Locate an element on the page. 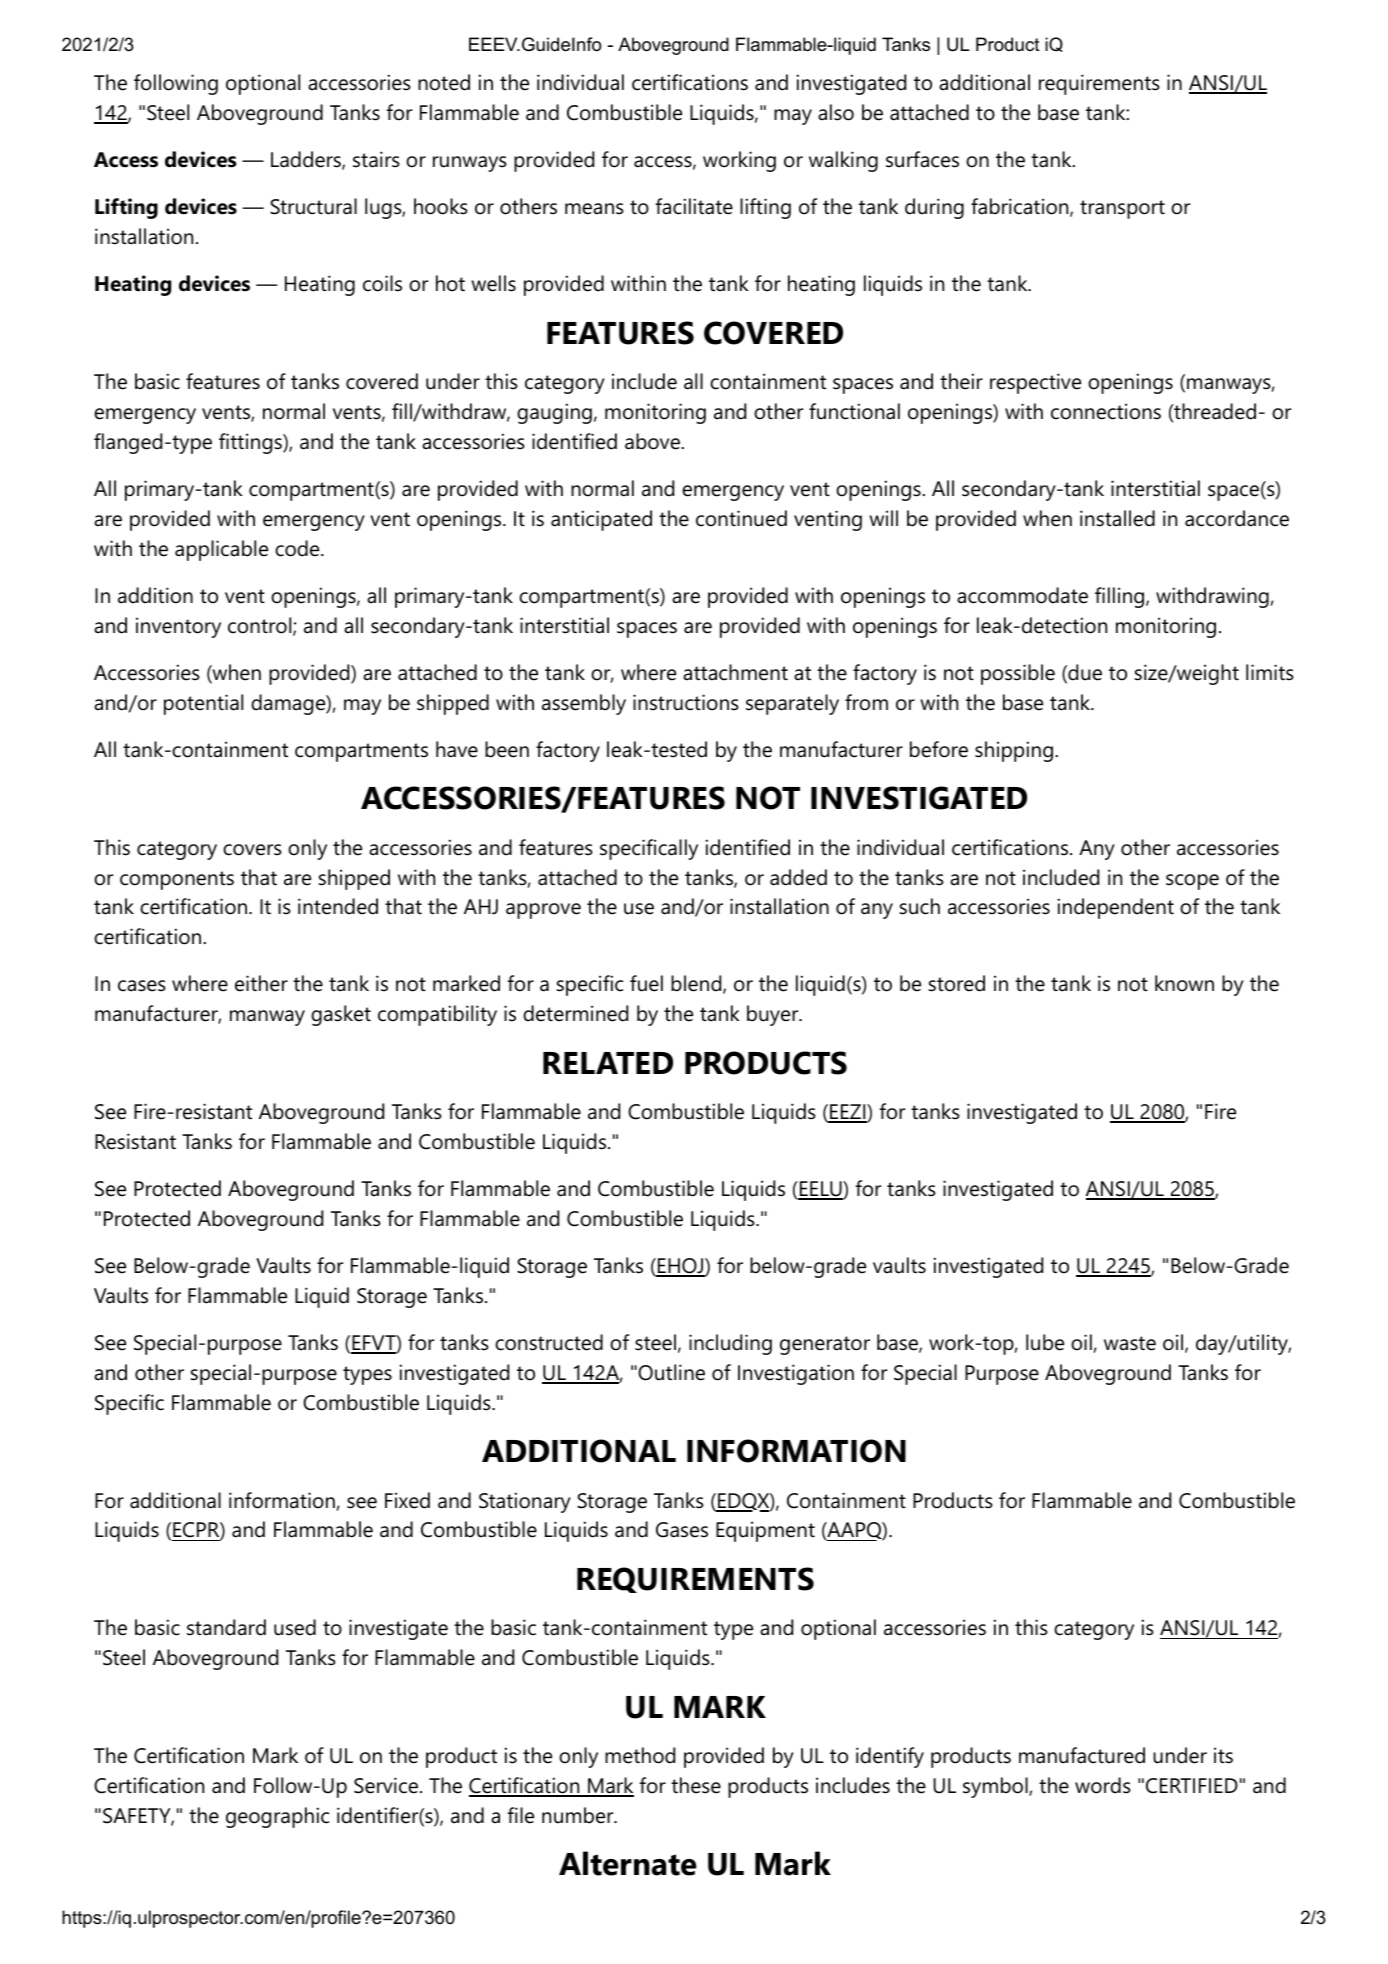 This document has height=1964, width=1388. connections is located at coordinates (1106, 411).
